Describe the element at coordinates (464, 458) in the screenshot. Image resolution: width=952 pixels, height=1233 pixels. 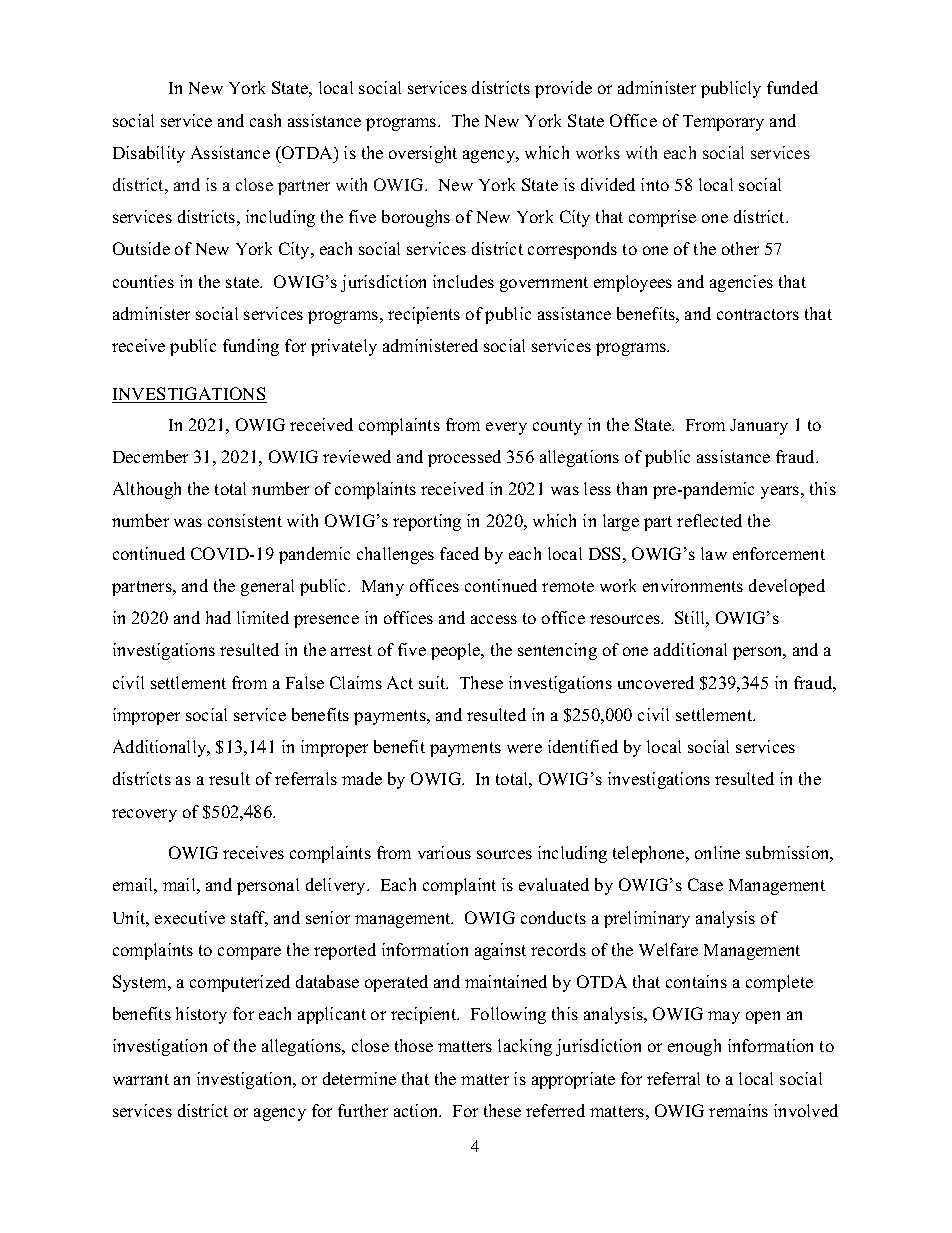
I see `processed` at that location.
